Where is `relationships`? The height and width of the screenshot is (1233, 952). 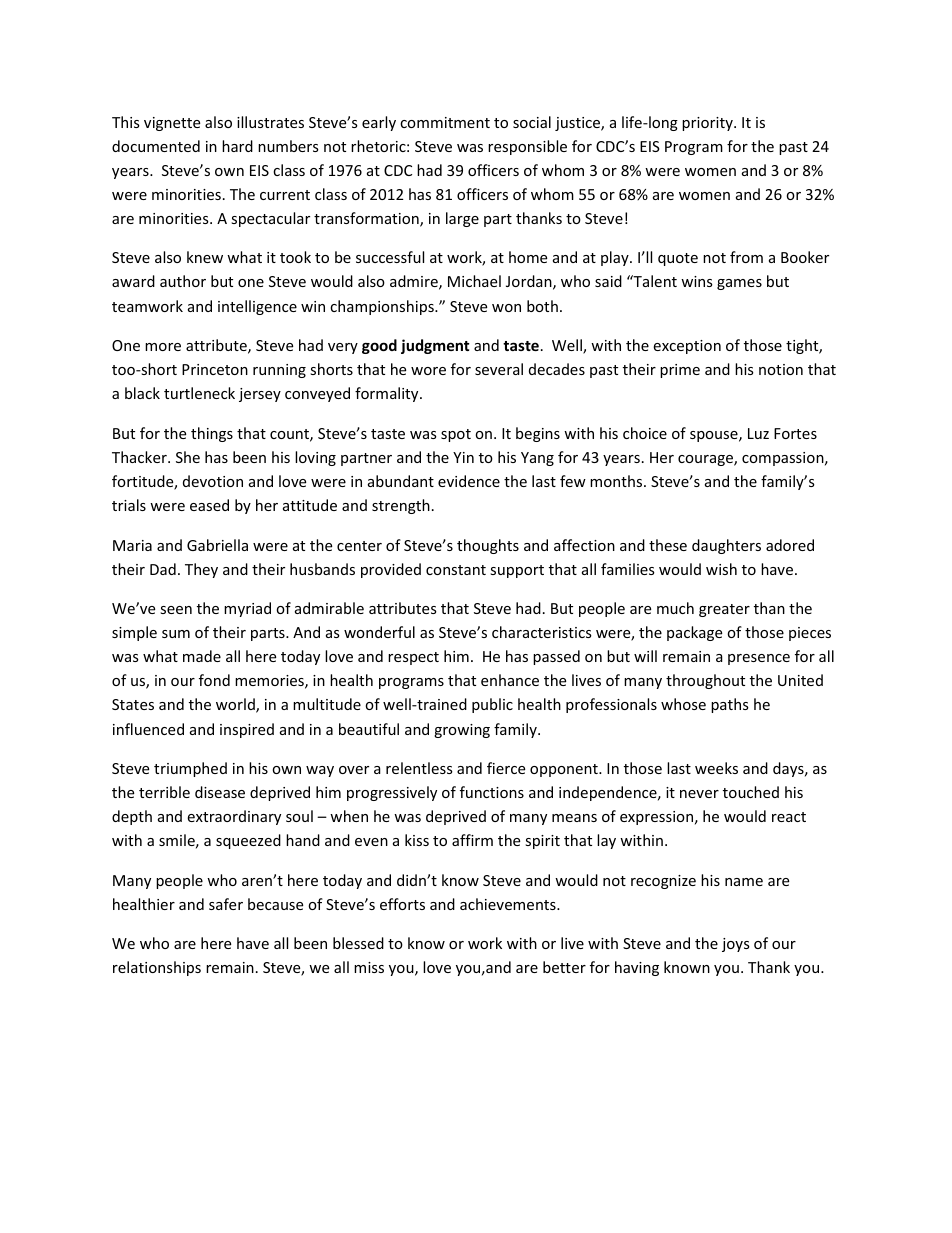
relationships is located at coordinates (157, 968).
